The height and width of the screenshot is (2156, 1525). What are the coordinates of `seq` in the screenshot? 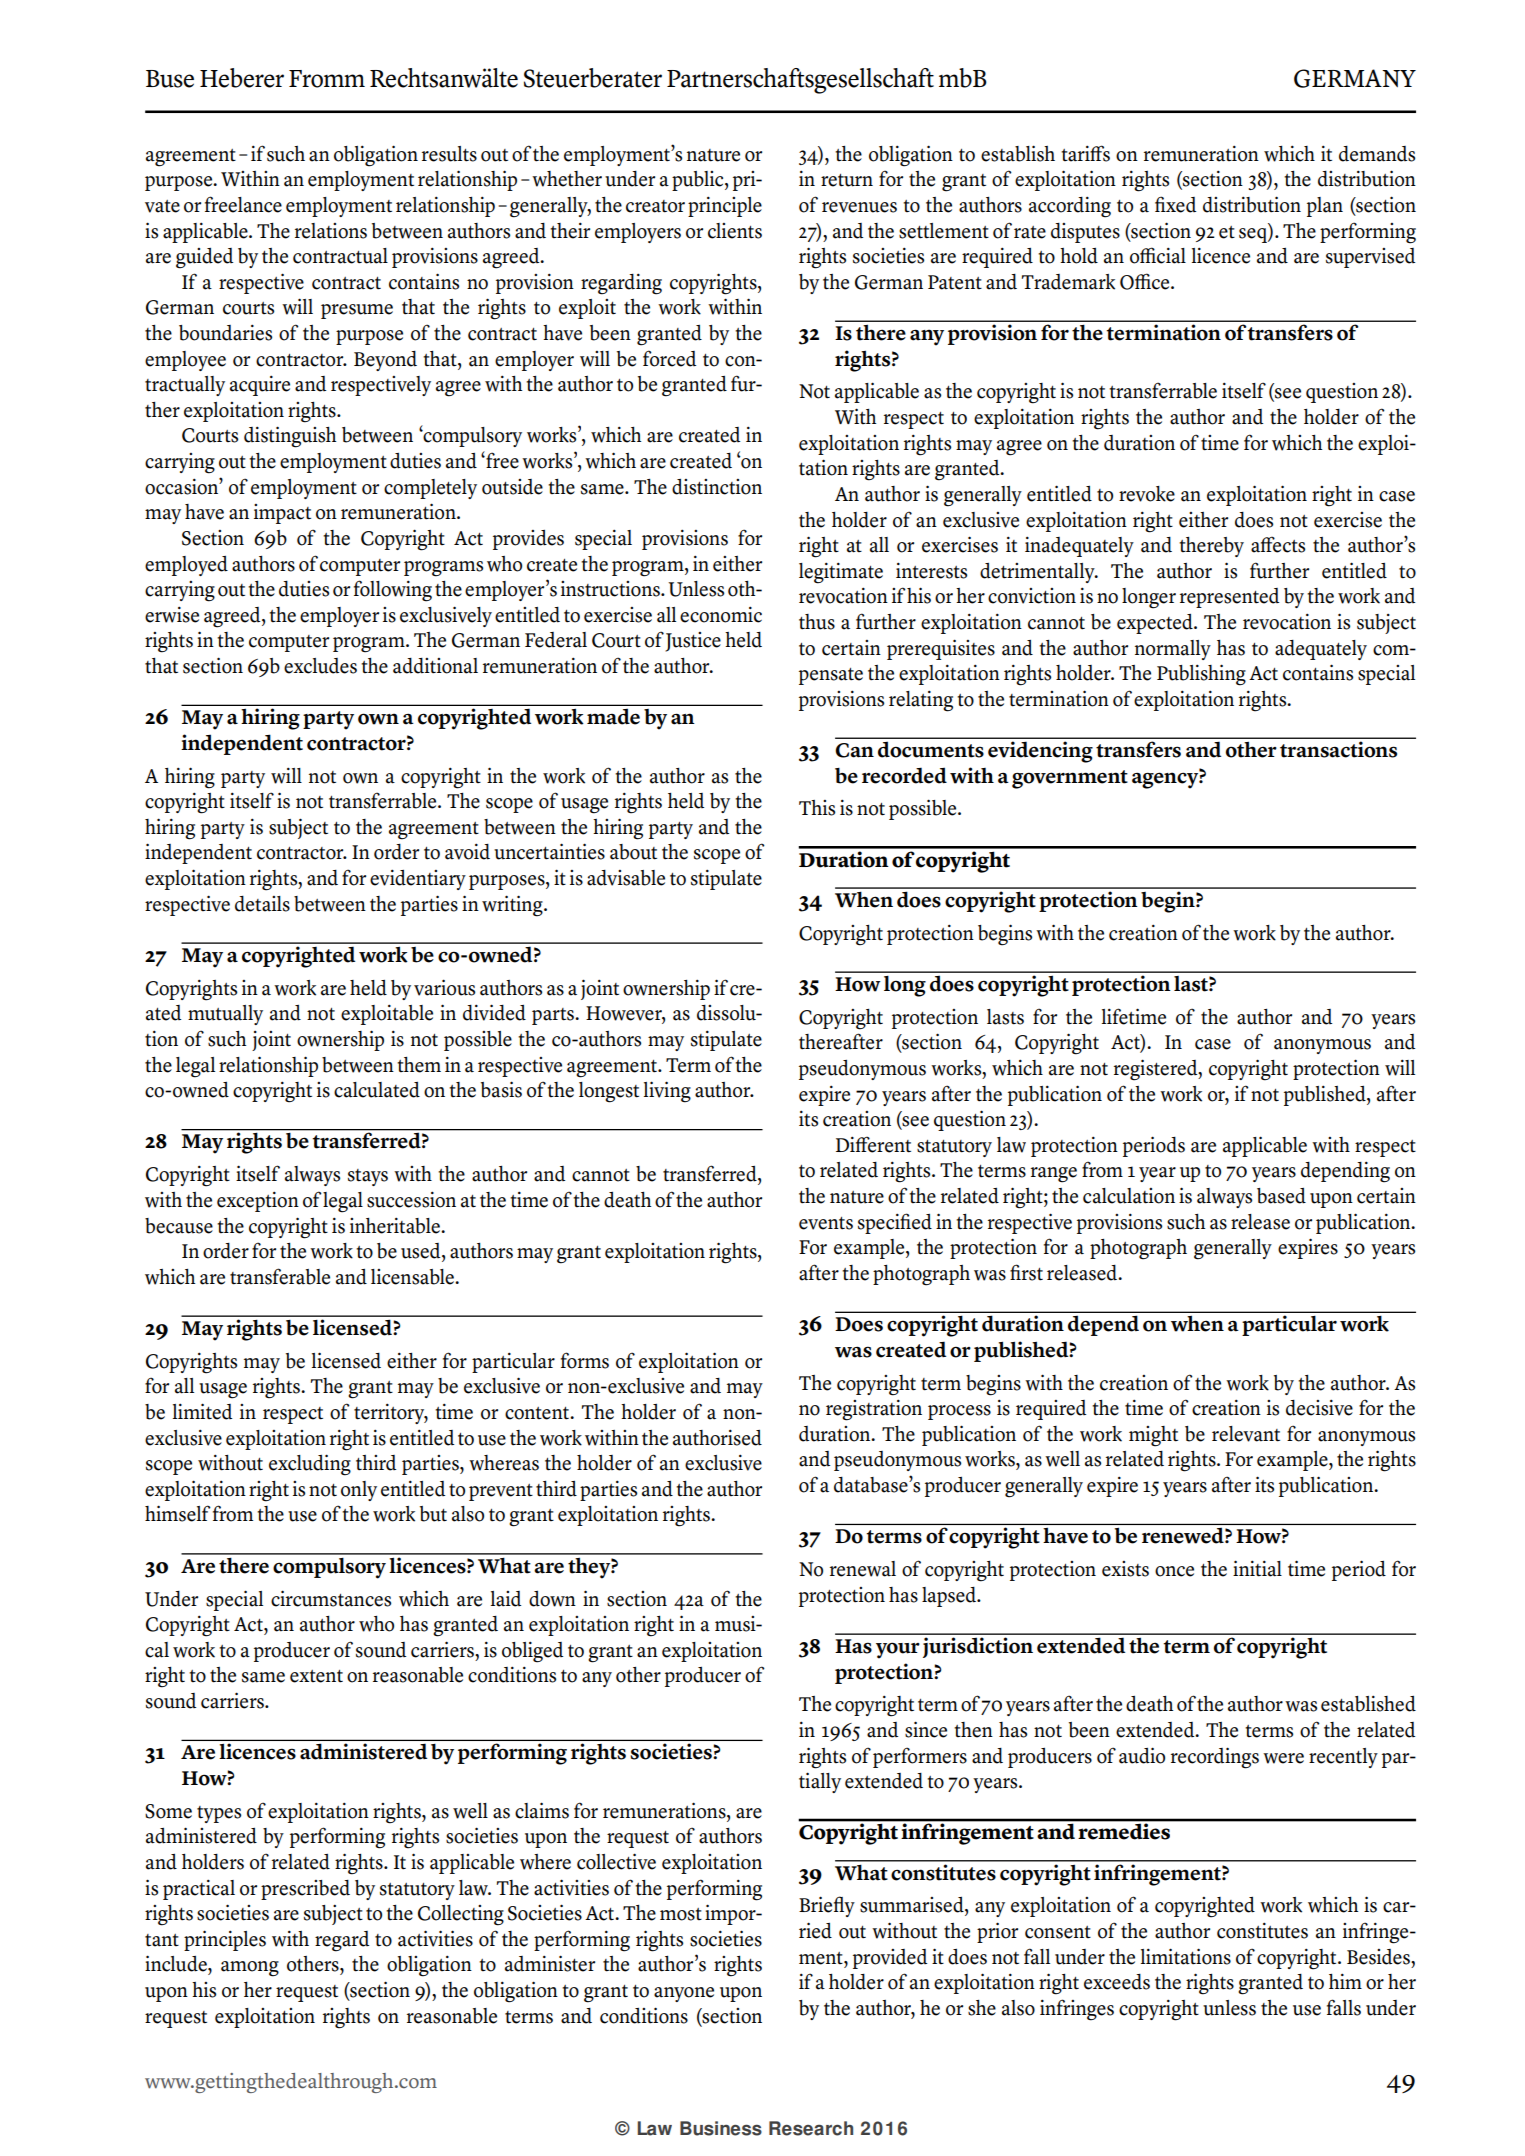 It's located at (1254, 235).
